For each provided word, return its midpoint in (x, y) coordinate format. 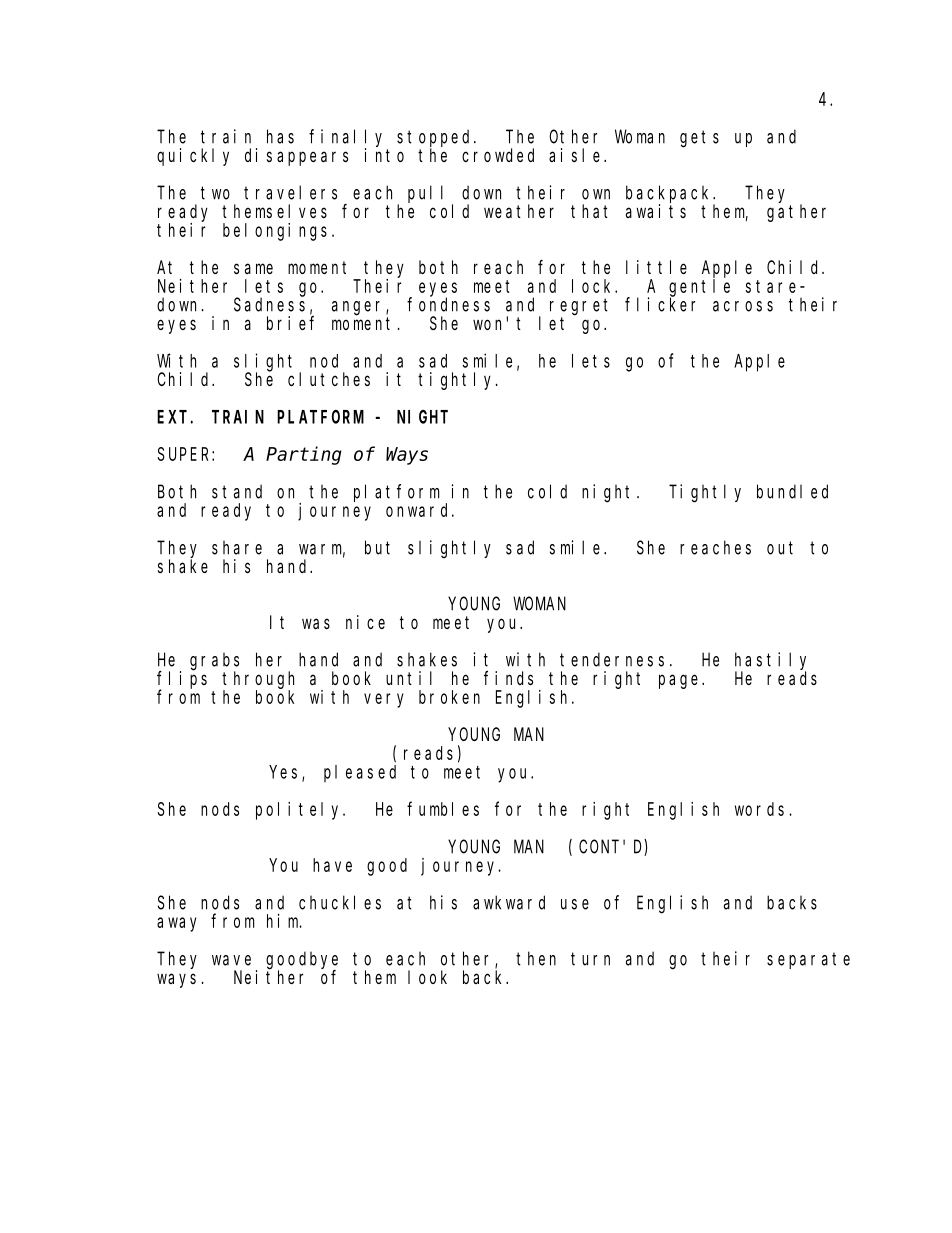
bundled (792, 491)
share (237, 548)
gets (699, 139)
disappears (296, 157)
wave (231, 960)
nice (365, 622)
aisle (577, 155)
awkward (509, 902)
